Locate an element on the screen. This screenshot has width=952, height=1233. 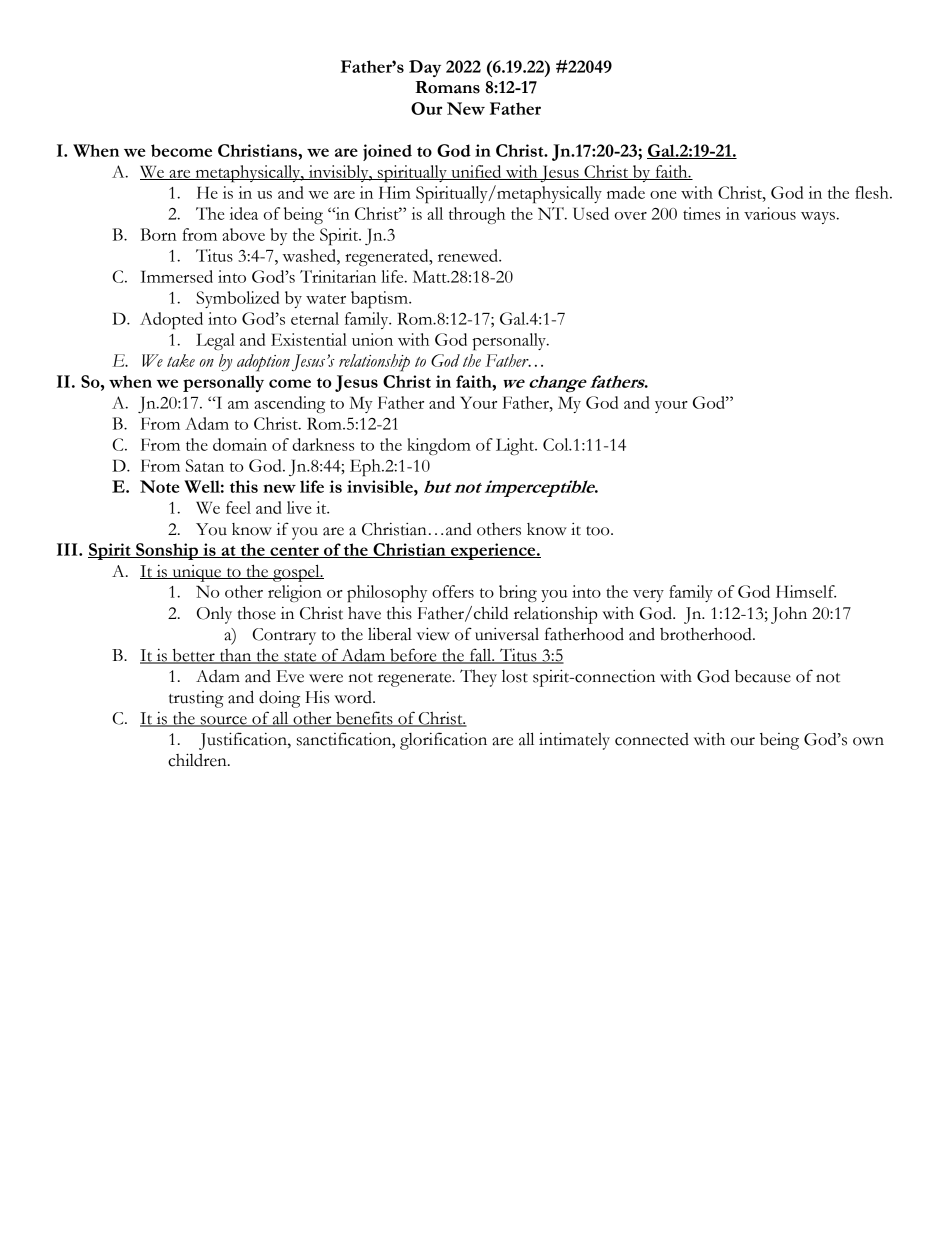
too is located at coordinates (599, 531).
